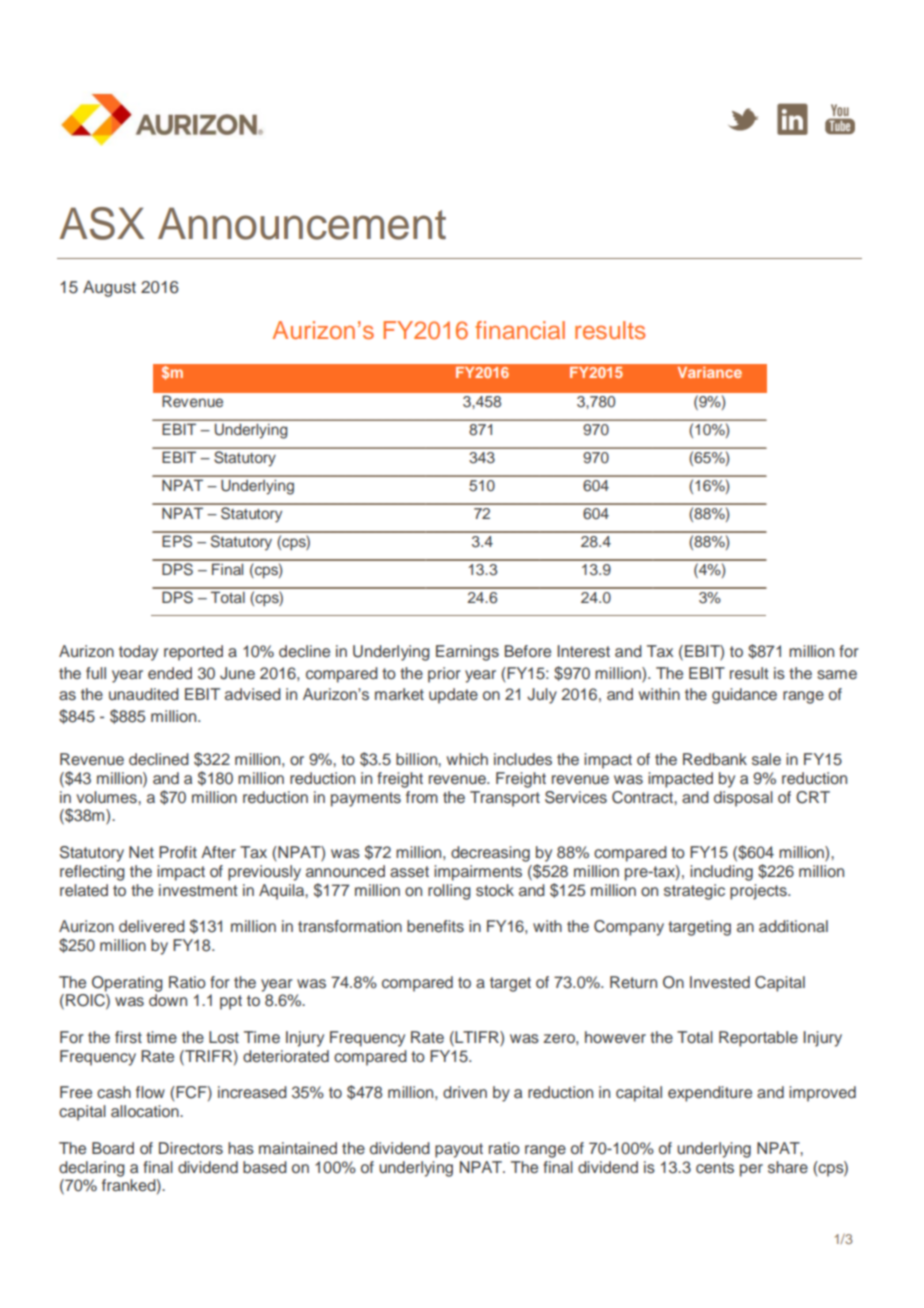 This document has height=1308, width=924. Describe the element at coordinates (467, 653) in the document. I see `Earnings` at that location.
